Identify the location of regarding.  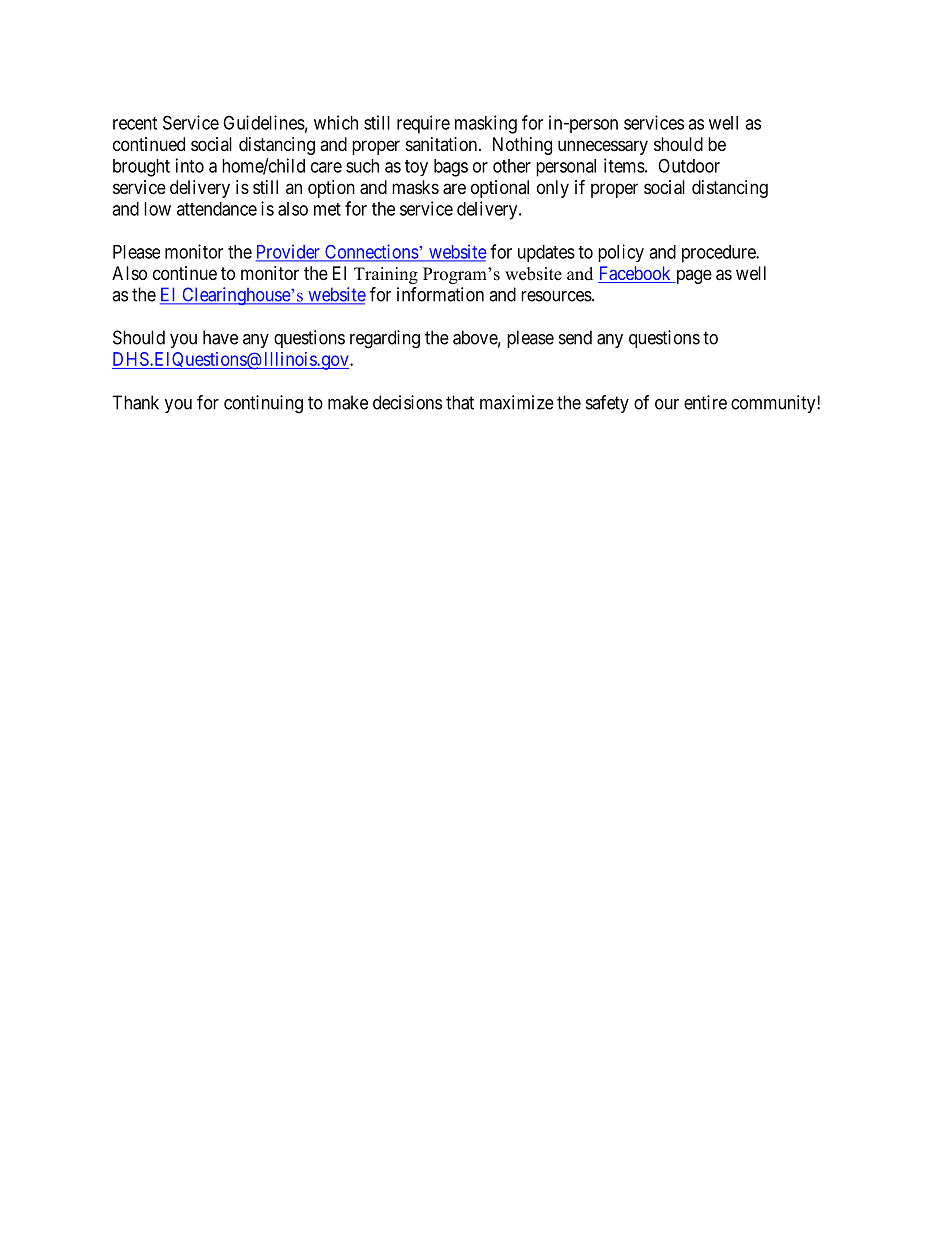
(385, 339).
